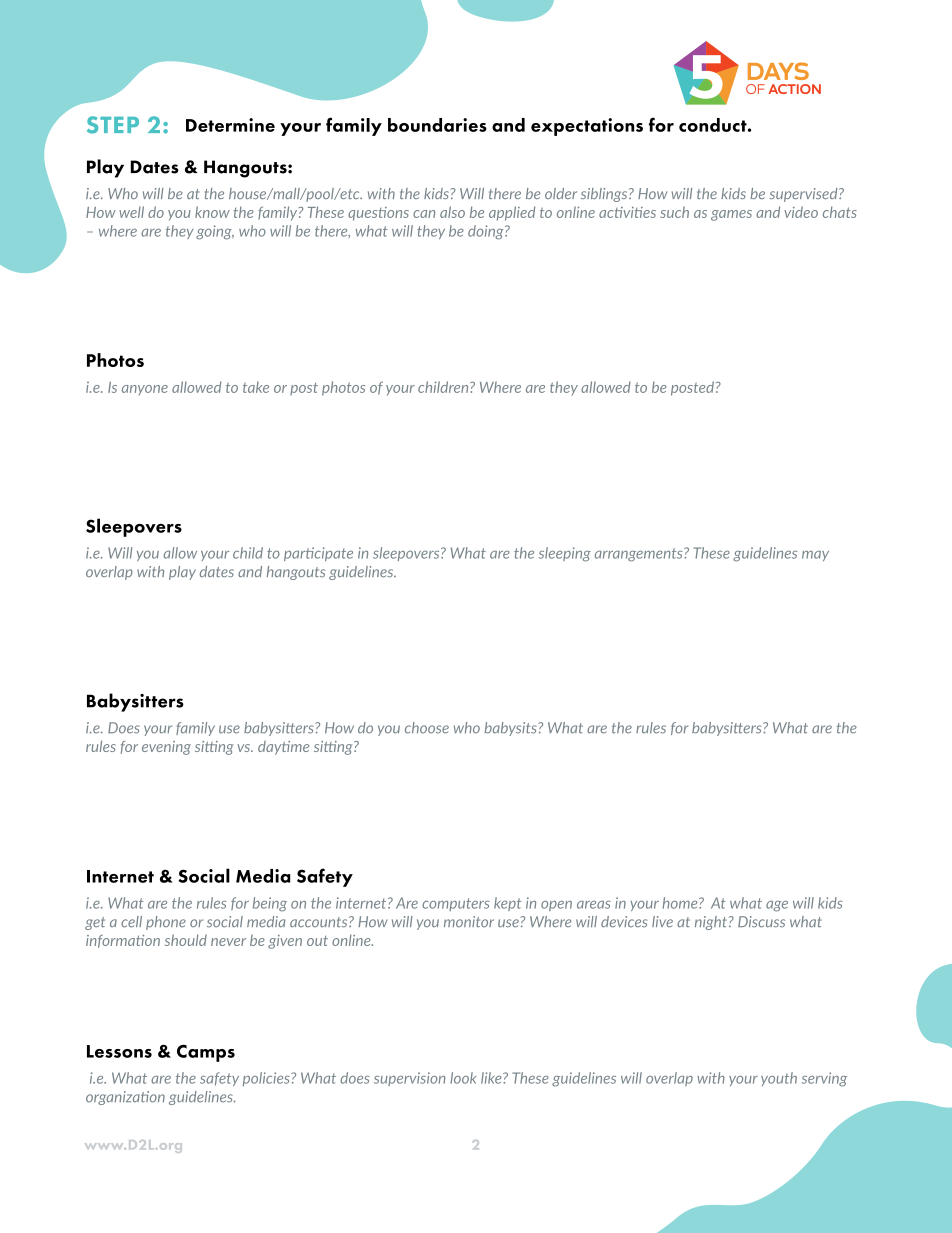 This screenshot has height=1233, width=952. What do you see at coordinates (145, 390) in the screenshot?
I see `anyone` at bounding box center [145, 390].
